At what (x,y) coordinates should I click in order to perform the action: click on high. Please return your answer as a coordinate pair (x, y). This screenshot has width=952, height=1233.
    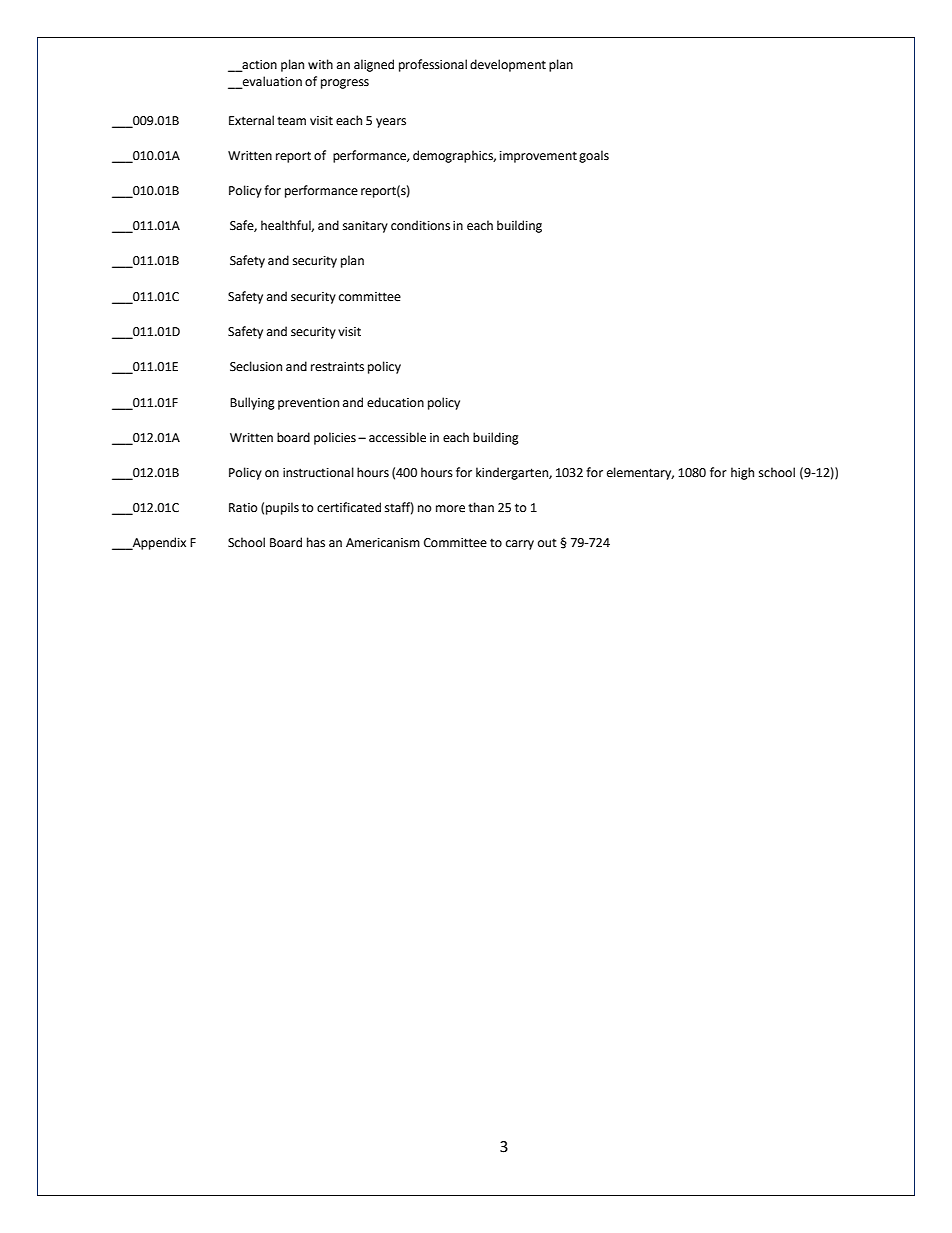
    Looking at the image, I should click on (742, 473).
